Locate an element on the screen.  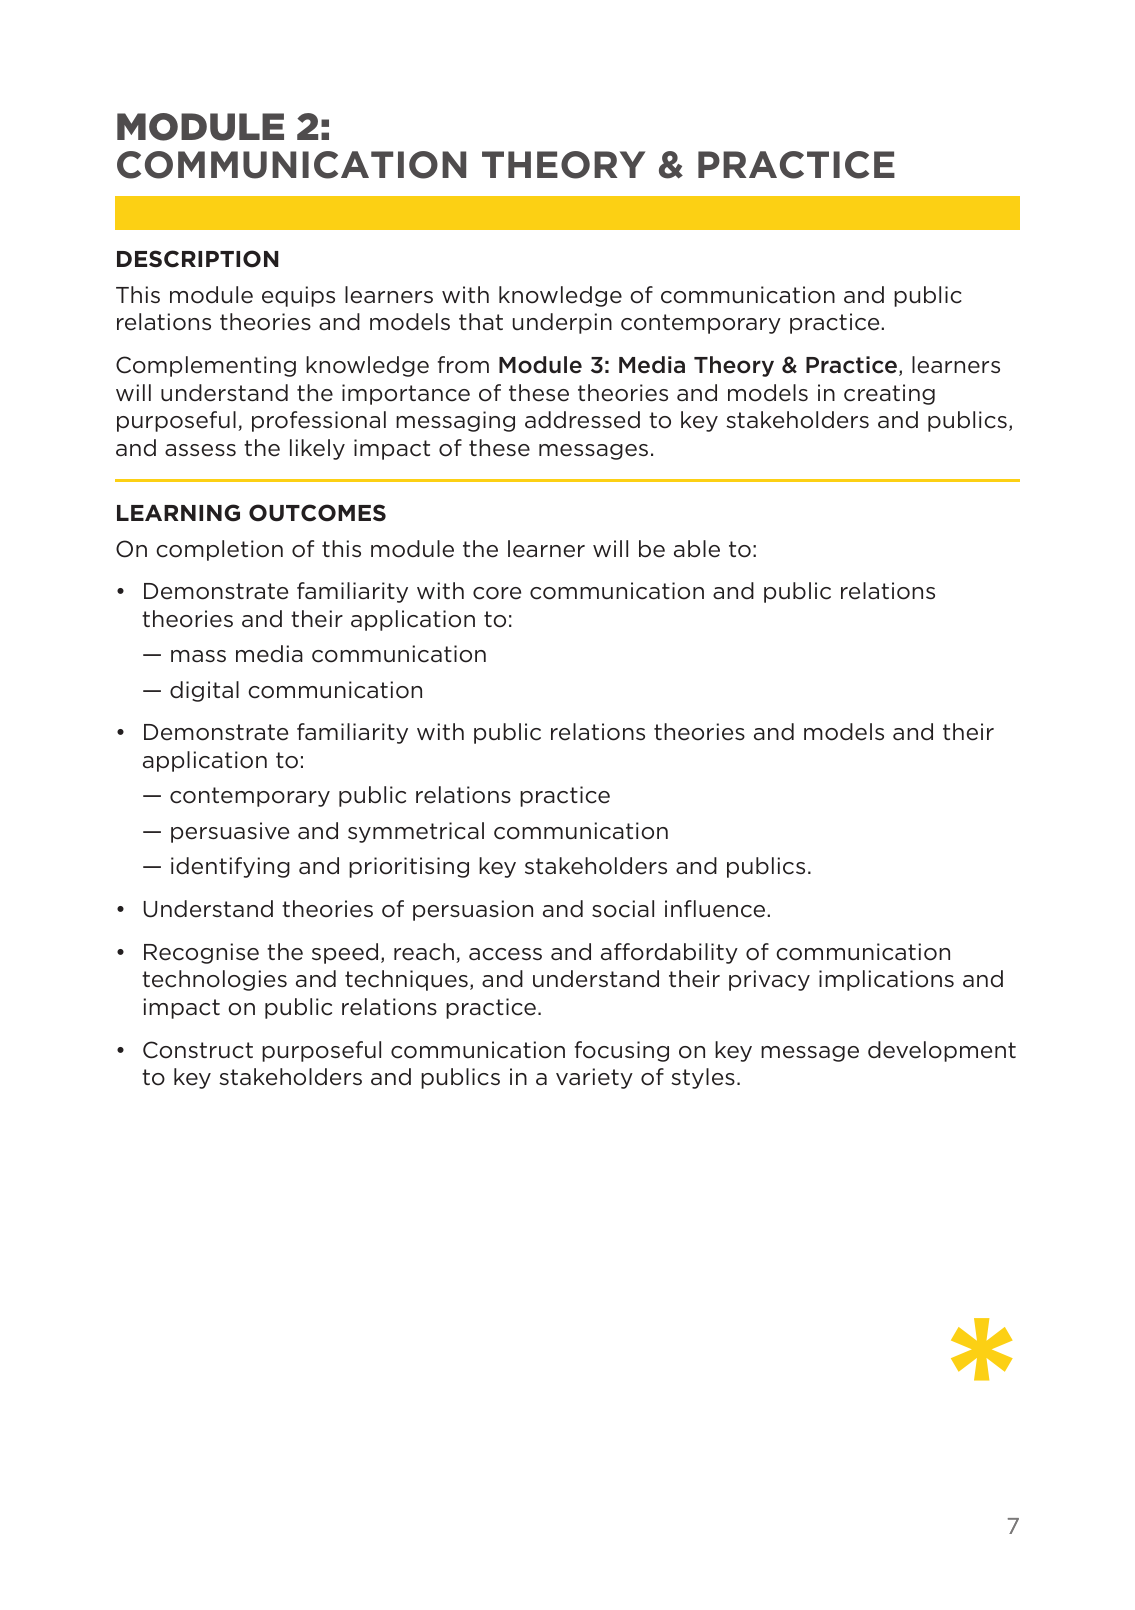
Construct is located at coordinates (198, 1050).
